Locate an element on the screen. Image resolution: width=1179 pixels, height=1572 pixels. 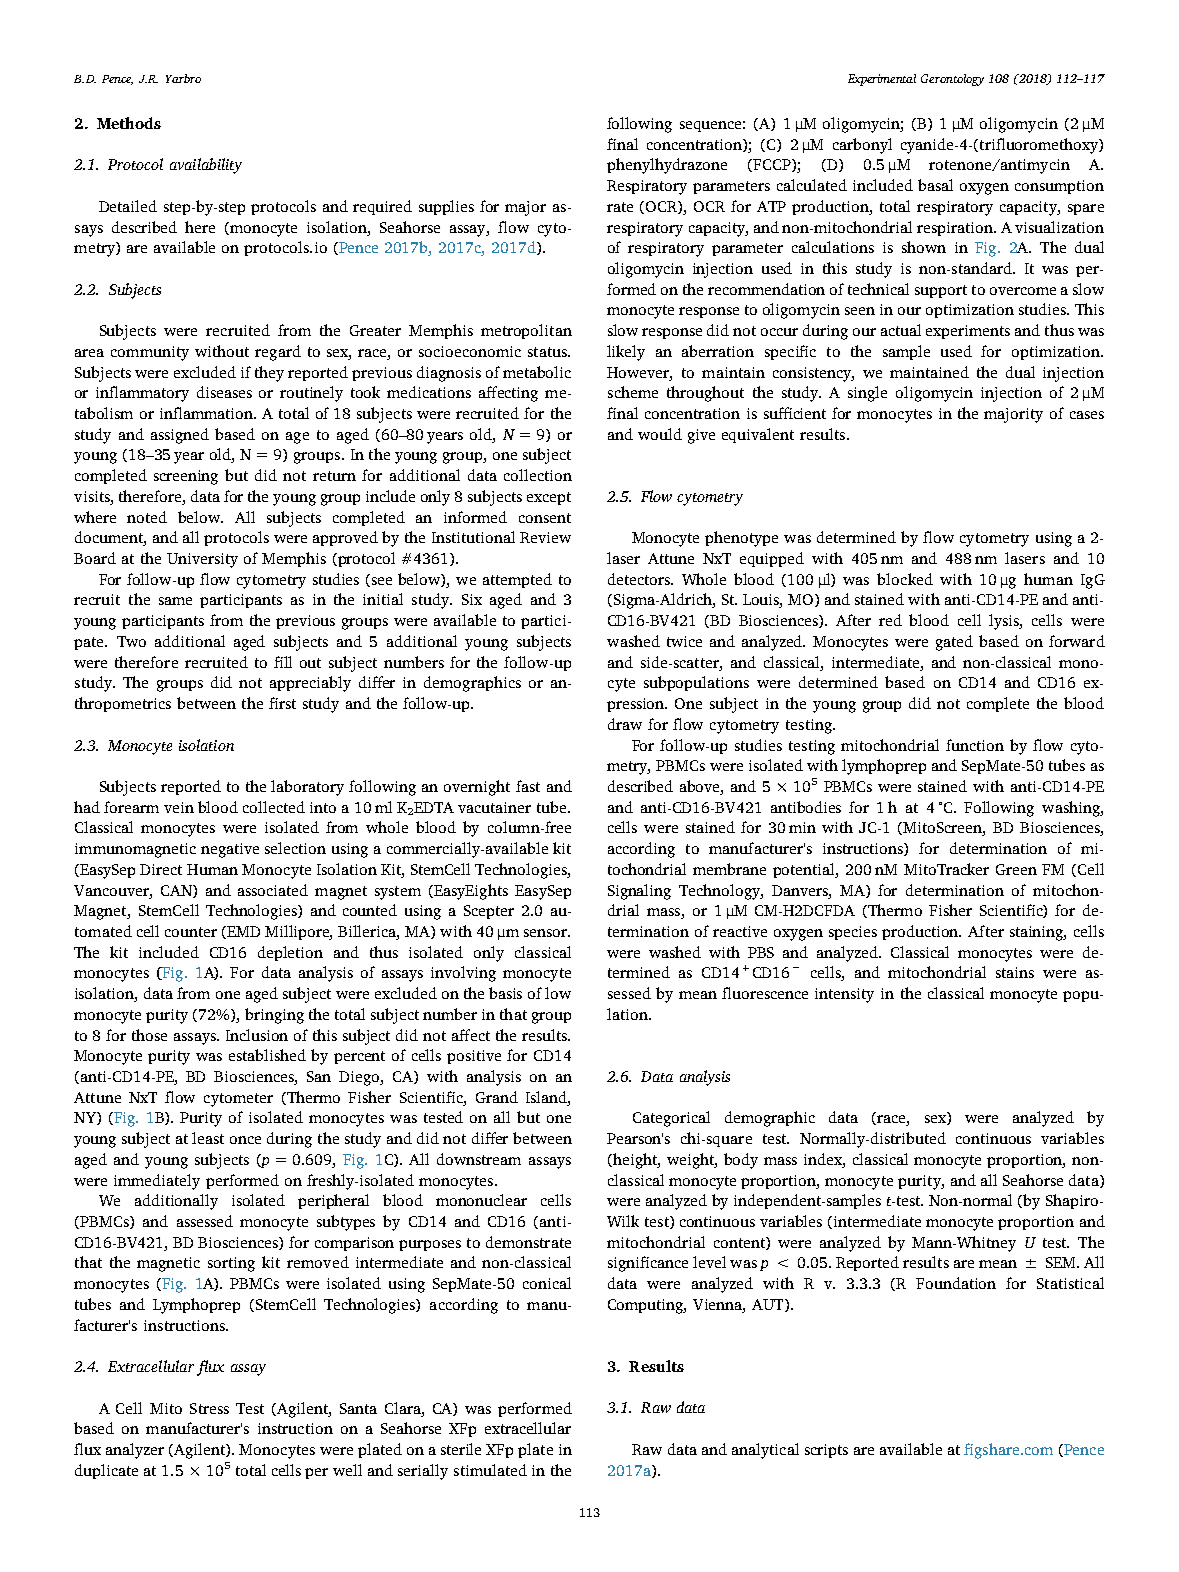
stimulated is located at coordinates (490, 1470).
